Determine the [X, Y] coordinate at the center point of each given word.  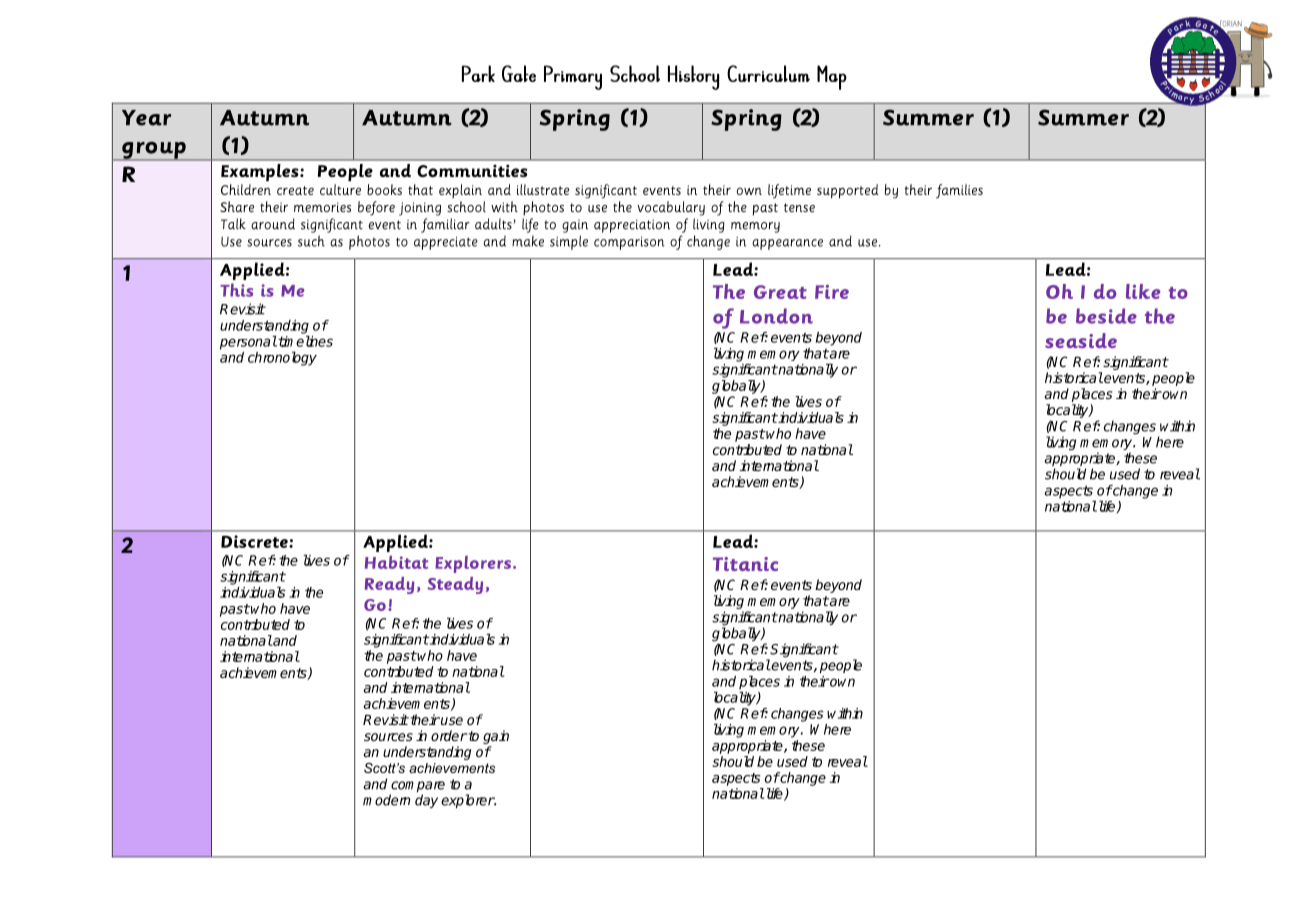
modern [387, 800]
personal [248, 343]
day [426, 801]
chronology [282, 359]
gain [496, 738]
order [449, 735]
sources [388, 737]
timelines [304, 341]
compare [417, 788]
